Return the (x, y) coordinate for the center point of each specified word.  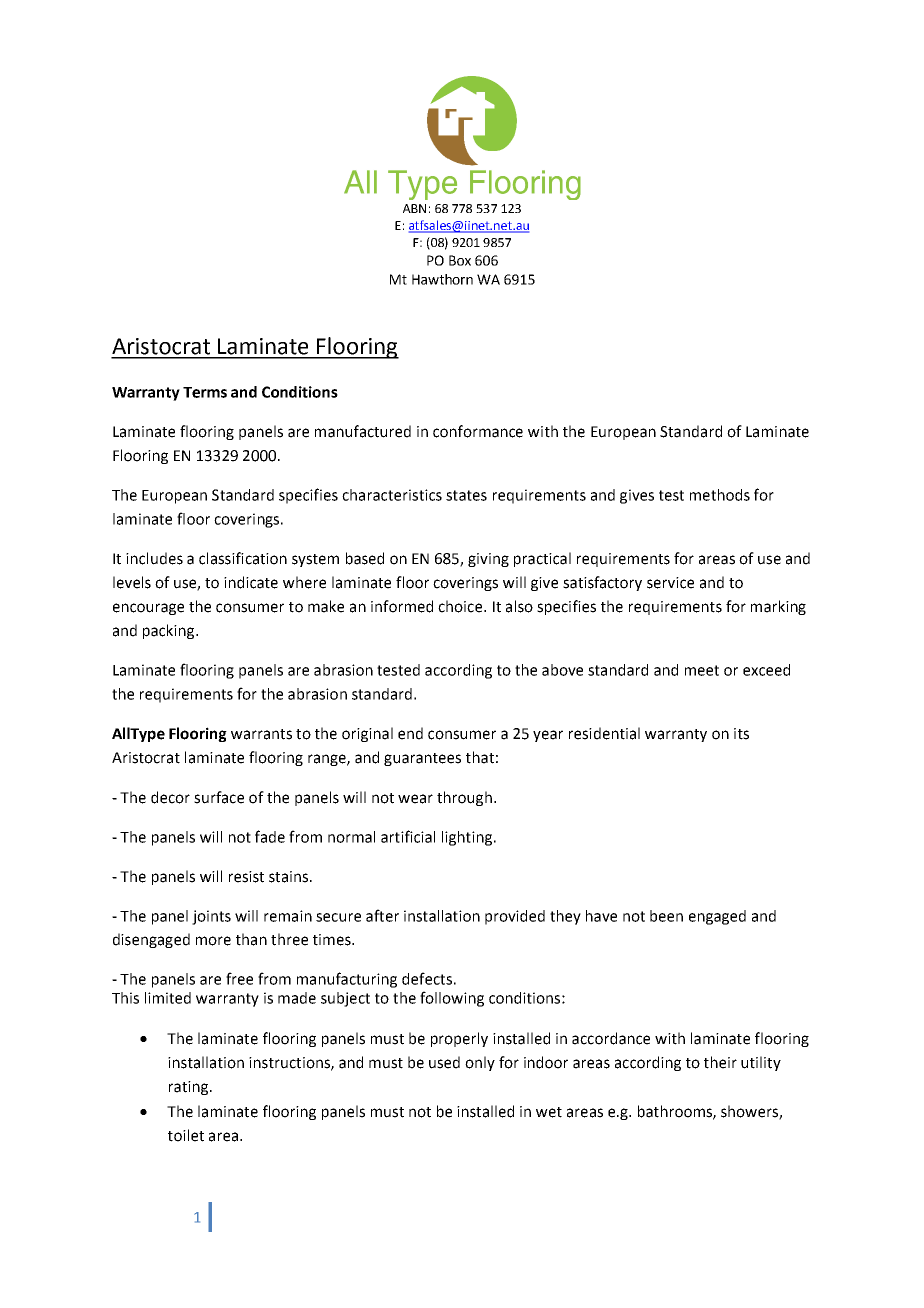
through (464, 798)
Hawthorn (442, 279)
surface (219, 797)
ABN (414, 208)
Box (460, 260)
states (466, 495)
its (741, 734)
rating (190, 1088)
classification (243, 558)
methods (720, 495)
